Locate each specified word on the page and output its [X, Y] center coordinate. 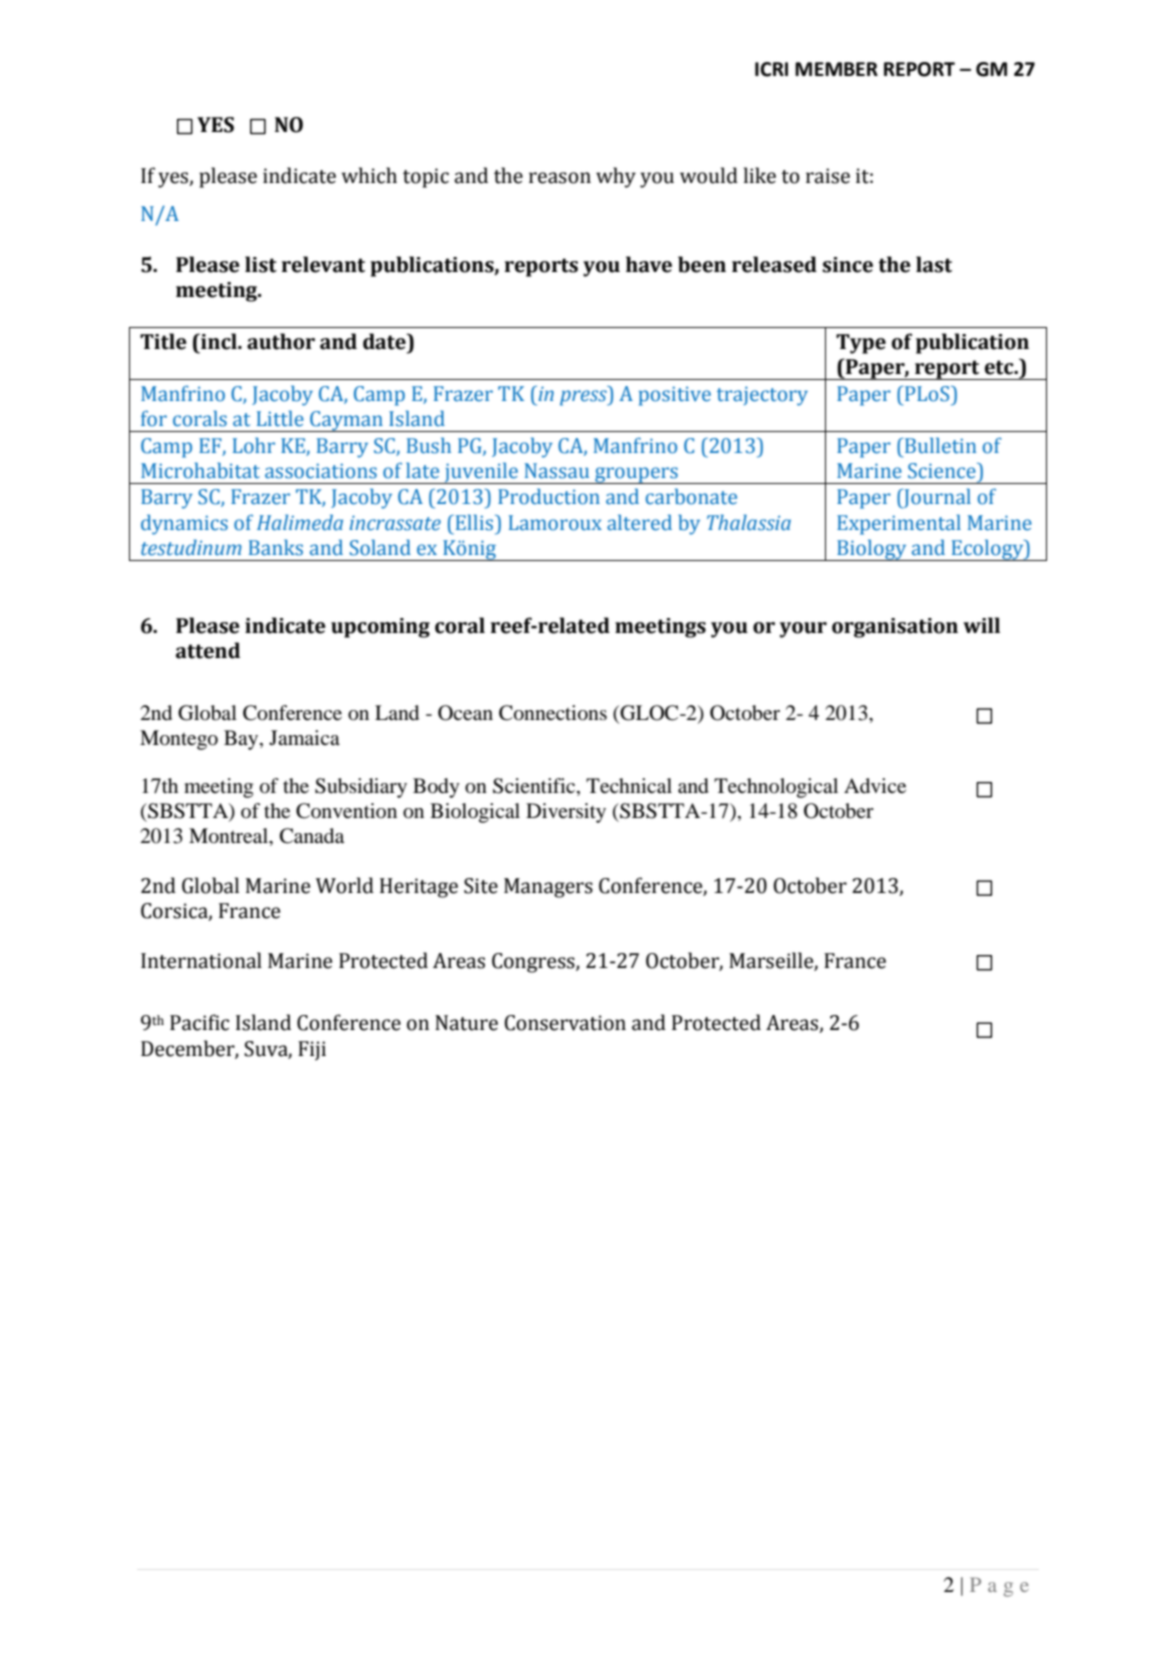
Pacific [199, 1022]
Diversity [566, 813]
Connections [553, 713]
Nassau [557, 471]
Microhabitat [200, 470]
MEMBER [836, 69]
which [369, 175]
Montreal [230, 837]
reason [560, 178]
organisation [895, 628]
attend [208, 650]
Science [943, 471]
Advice [875, 786]
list [261, 264]
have [649, 264]
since [847, 265]
